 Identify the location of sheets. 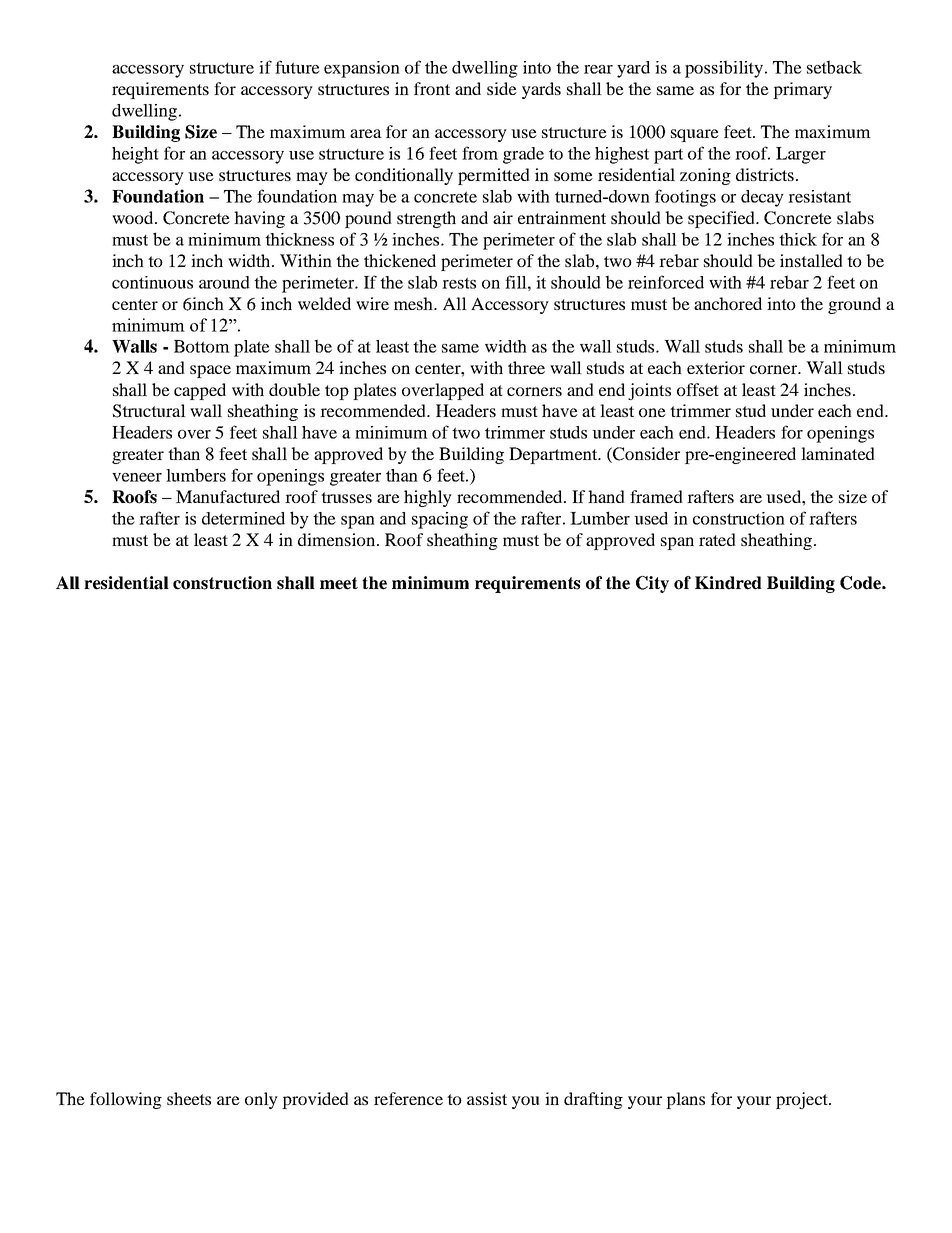
(189, 1098).
